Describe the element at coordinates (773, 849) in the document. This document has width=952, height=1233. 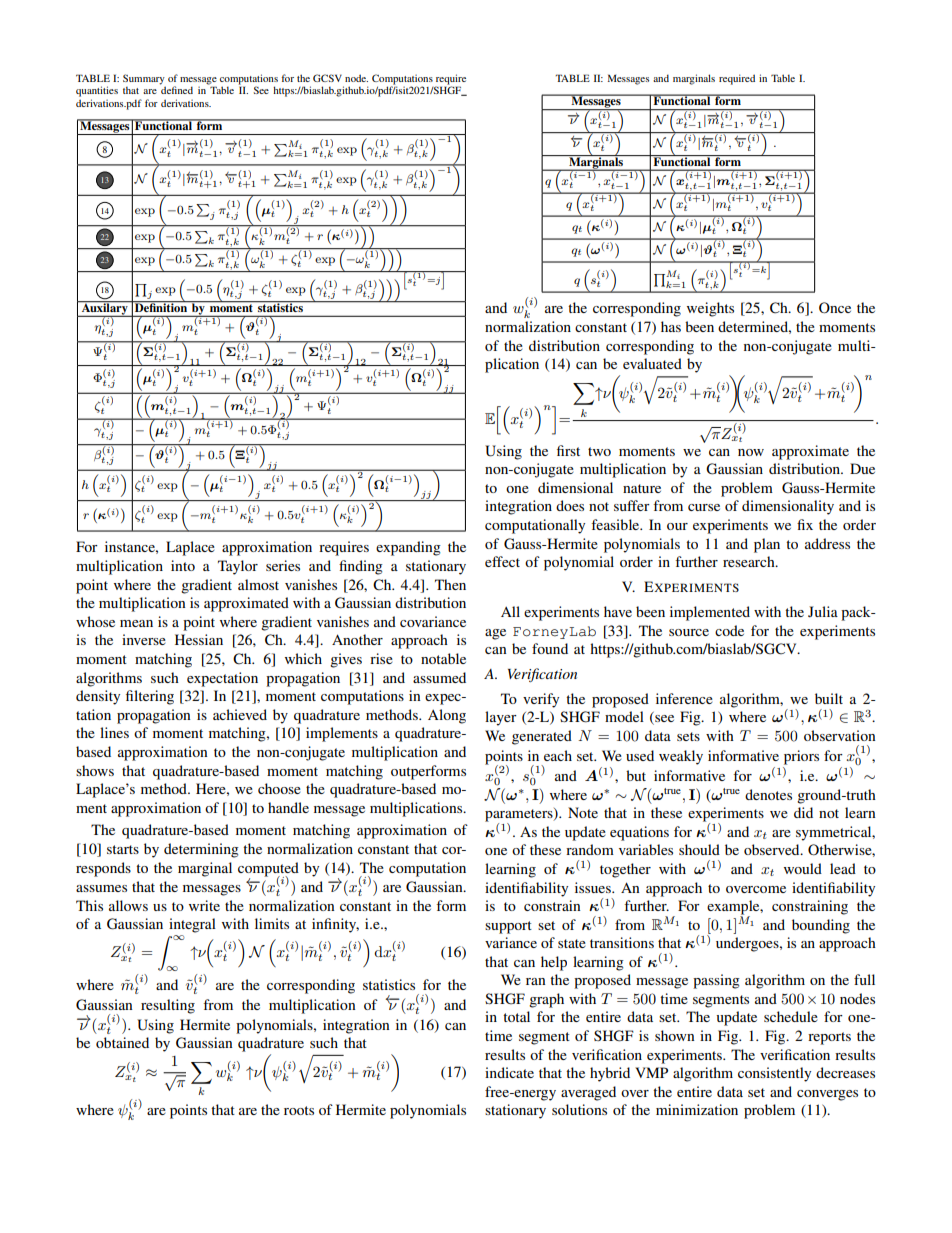
I see `observed` at that location.
